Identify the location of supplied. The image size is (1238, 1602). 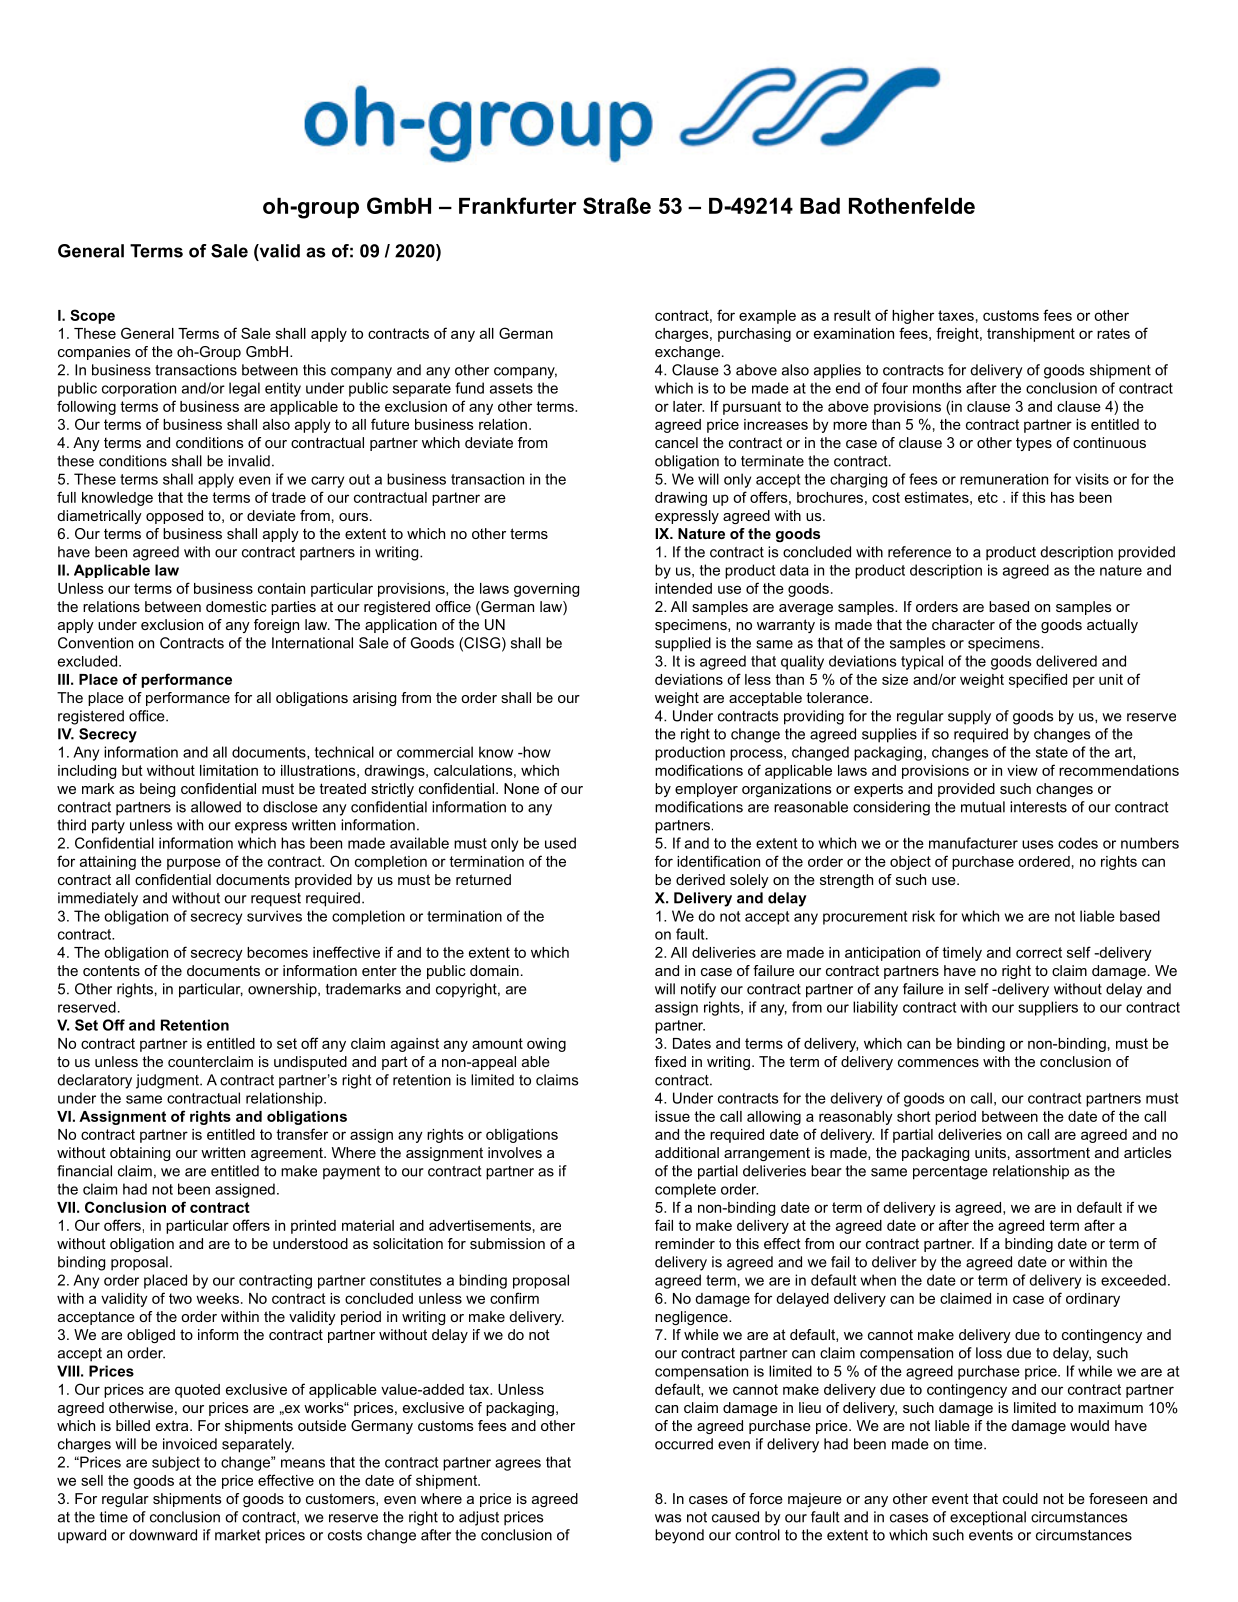
(683, 644).
